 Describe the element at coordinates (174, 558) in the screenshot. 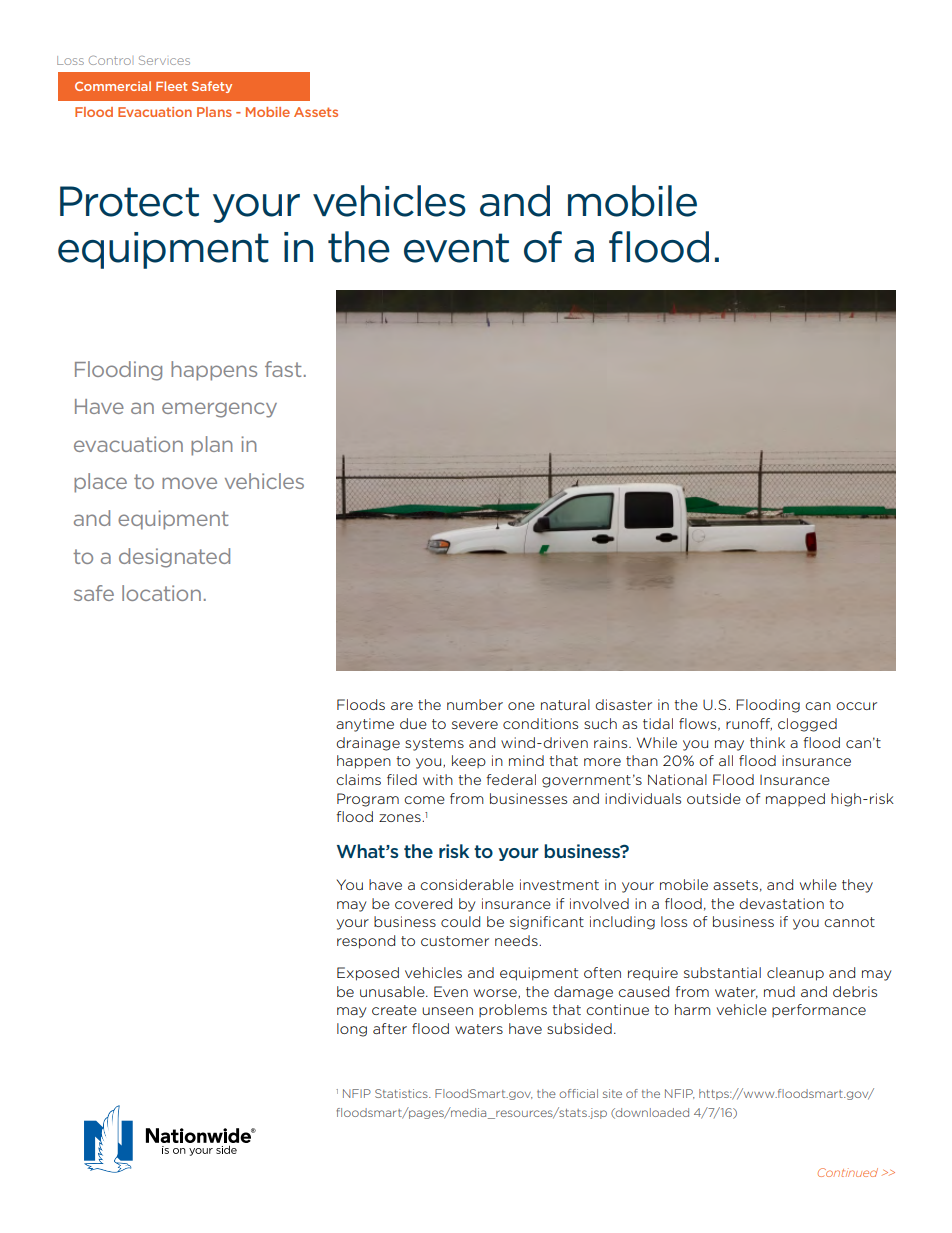

I see `designated` at that location.
